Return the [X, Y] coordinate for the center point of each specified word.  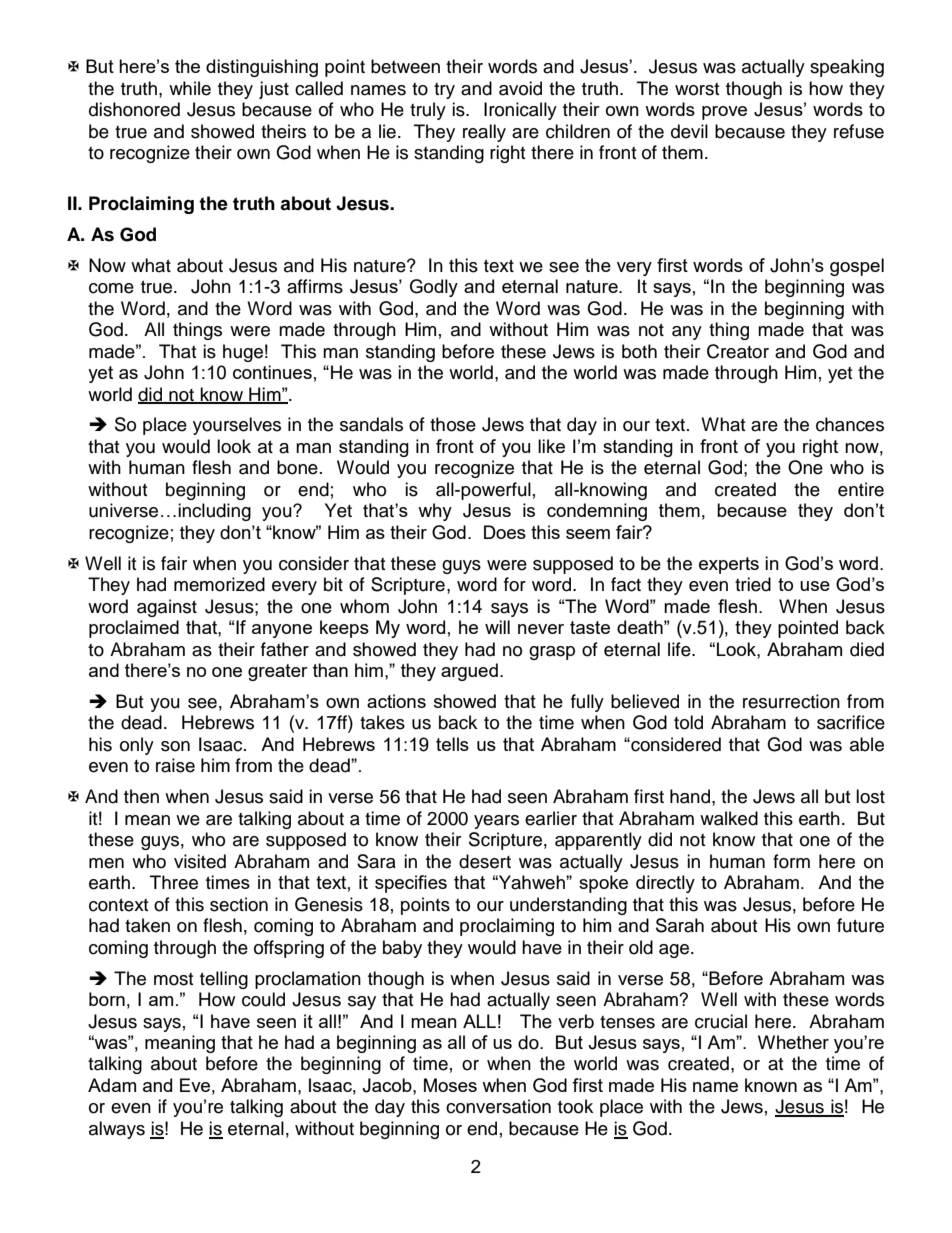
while [190, 88]
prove [724, 113]
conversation [498, 1106]
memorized [219, 584]
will [497, 627]
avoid [520, 88]
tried [753, 584]
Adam [112, 1085]
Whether [793, 1042]
